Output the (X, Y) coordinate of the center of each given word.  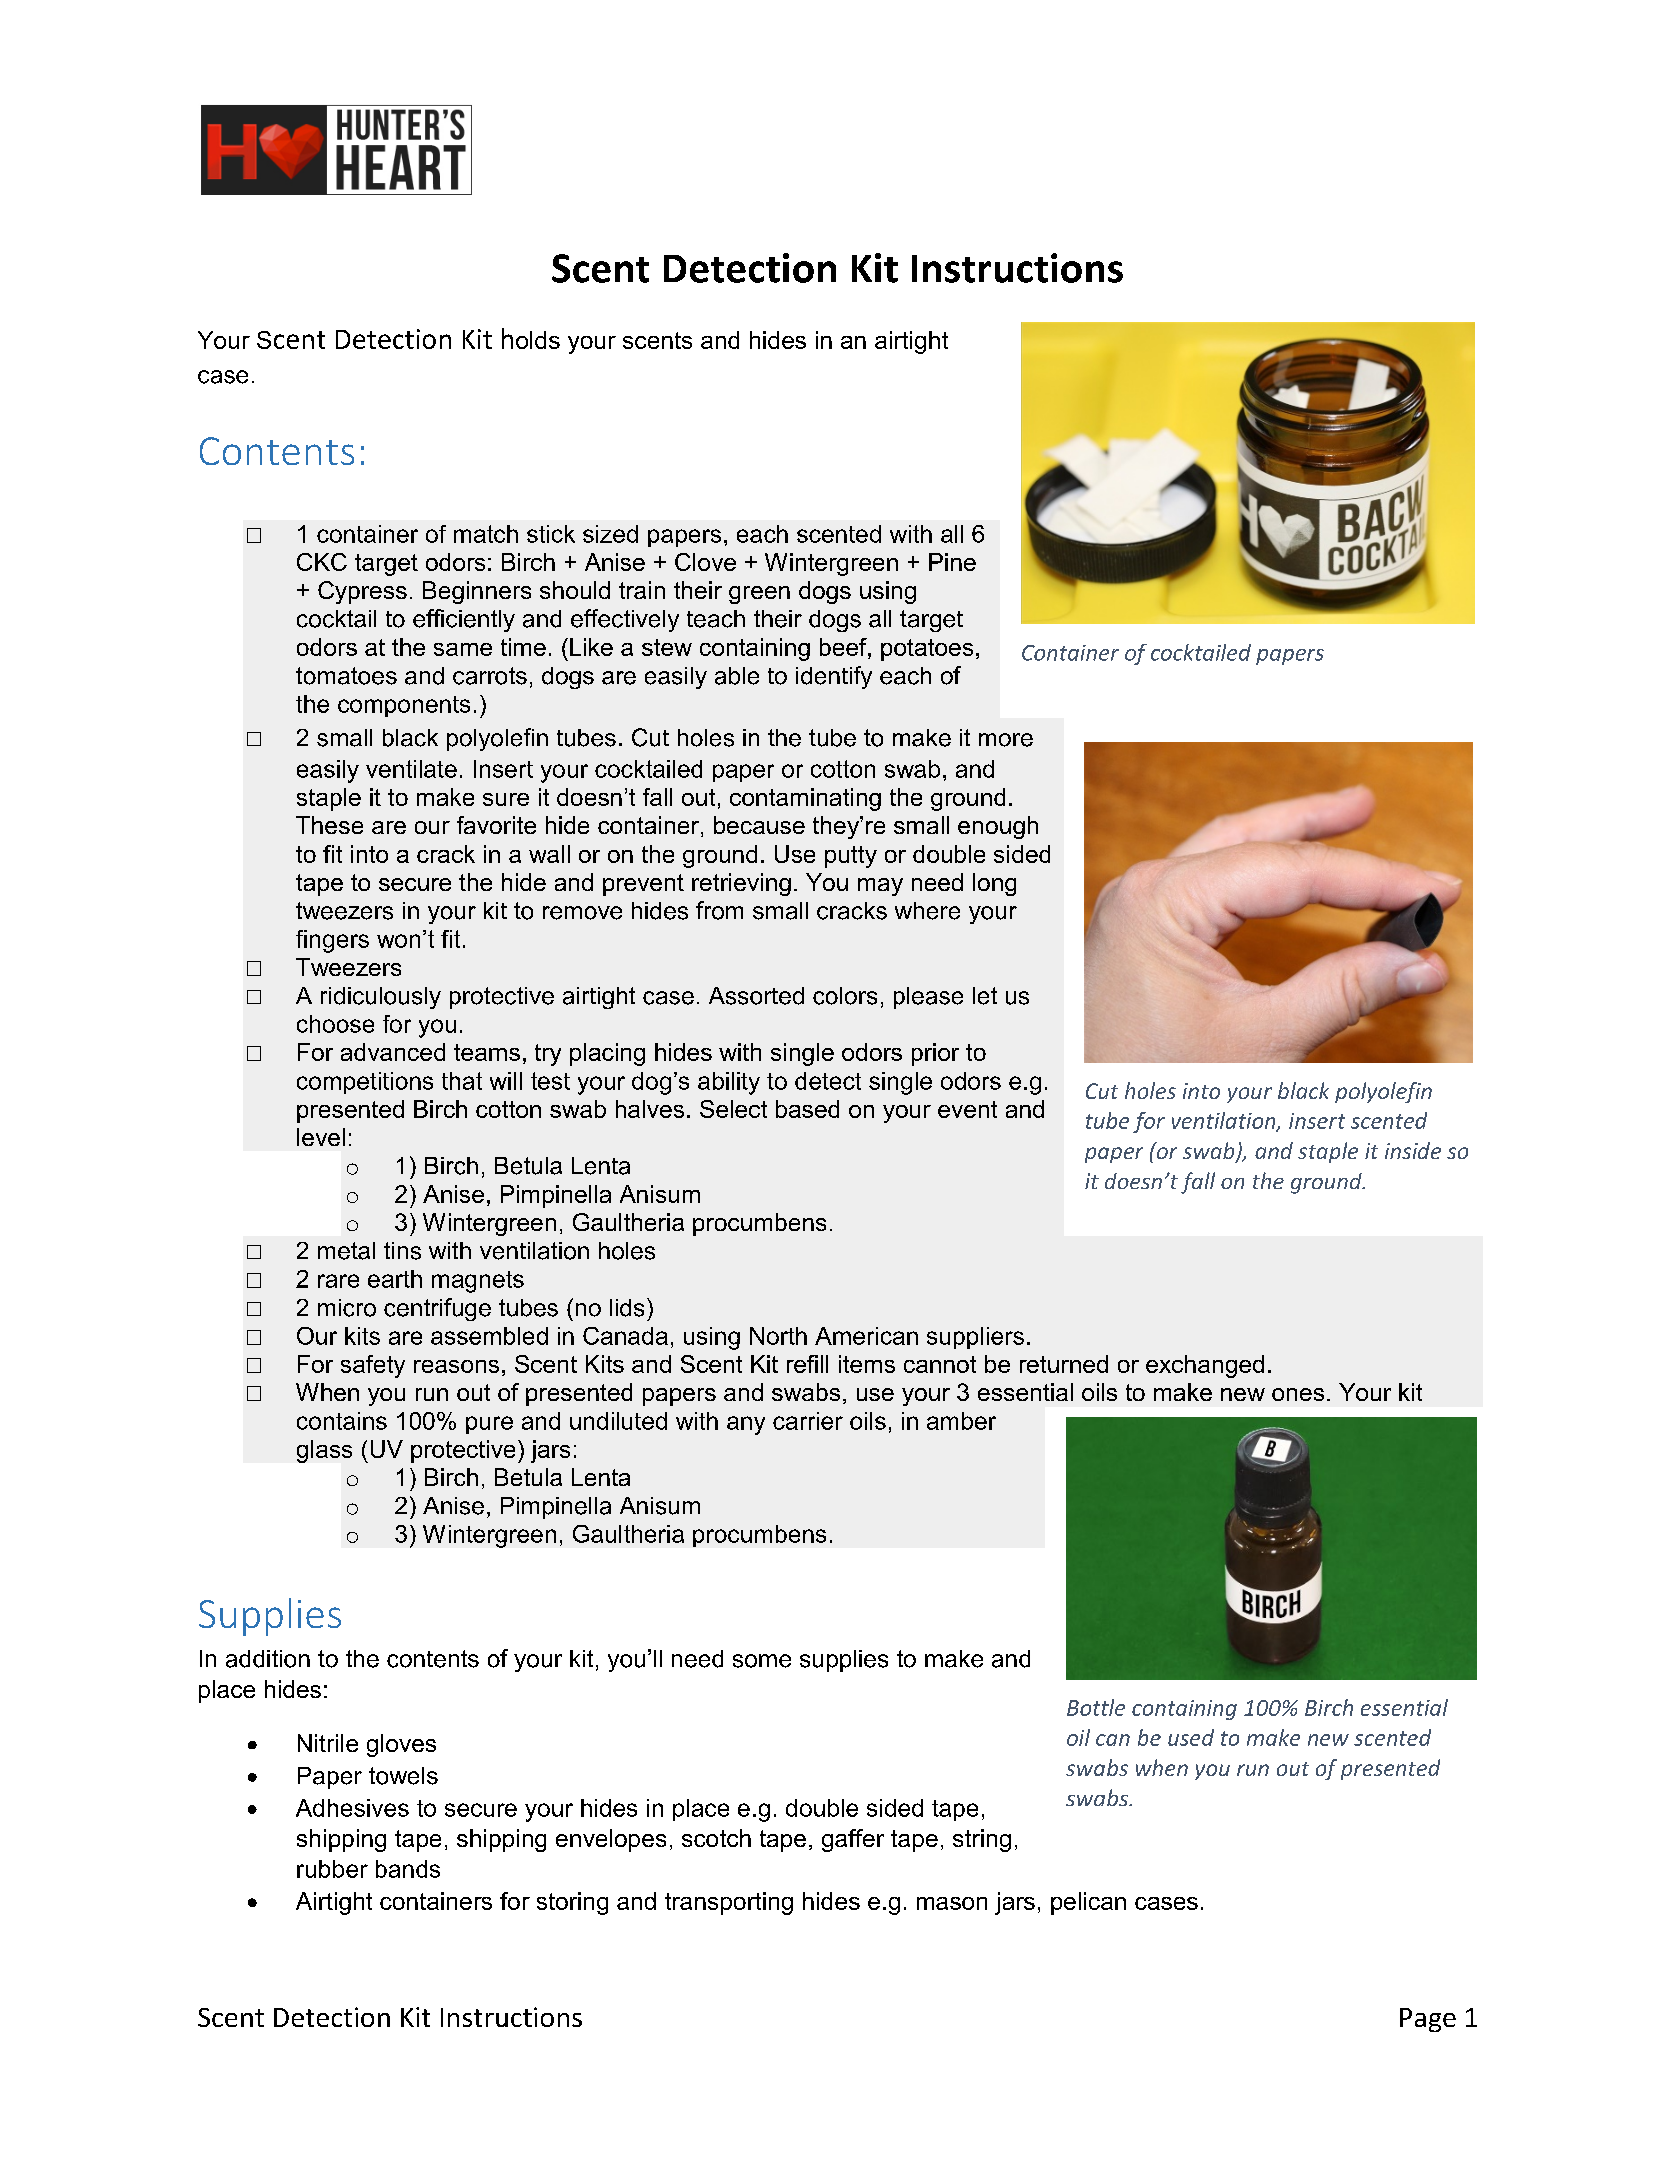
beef (844, 647)
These (329, 825)
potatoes (927, 650)
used (1191, 1737)
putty (851, 857)
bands (408, 1869)
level (321, 1137)
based (807, 1109)
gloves (401, 1745)
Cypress (362, 592)
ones (1298, 1394)
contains (342, 1421)
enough (998, 827)
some (762, 1661)
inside (1413, 1150)
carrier (808, 1421)
